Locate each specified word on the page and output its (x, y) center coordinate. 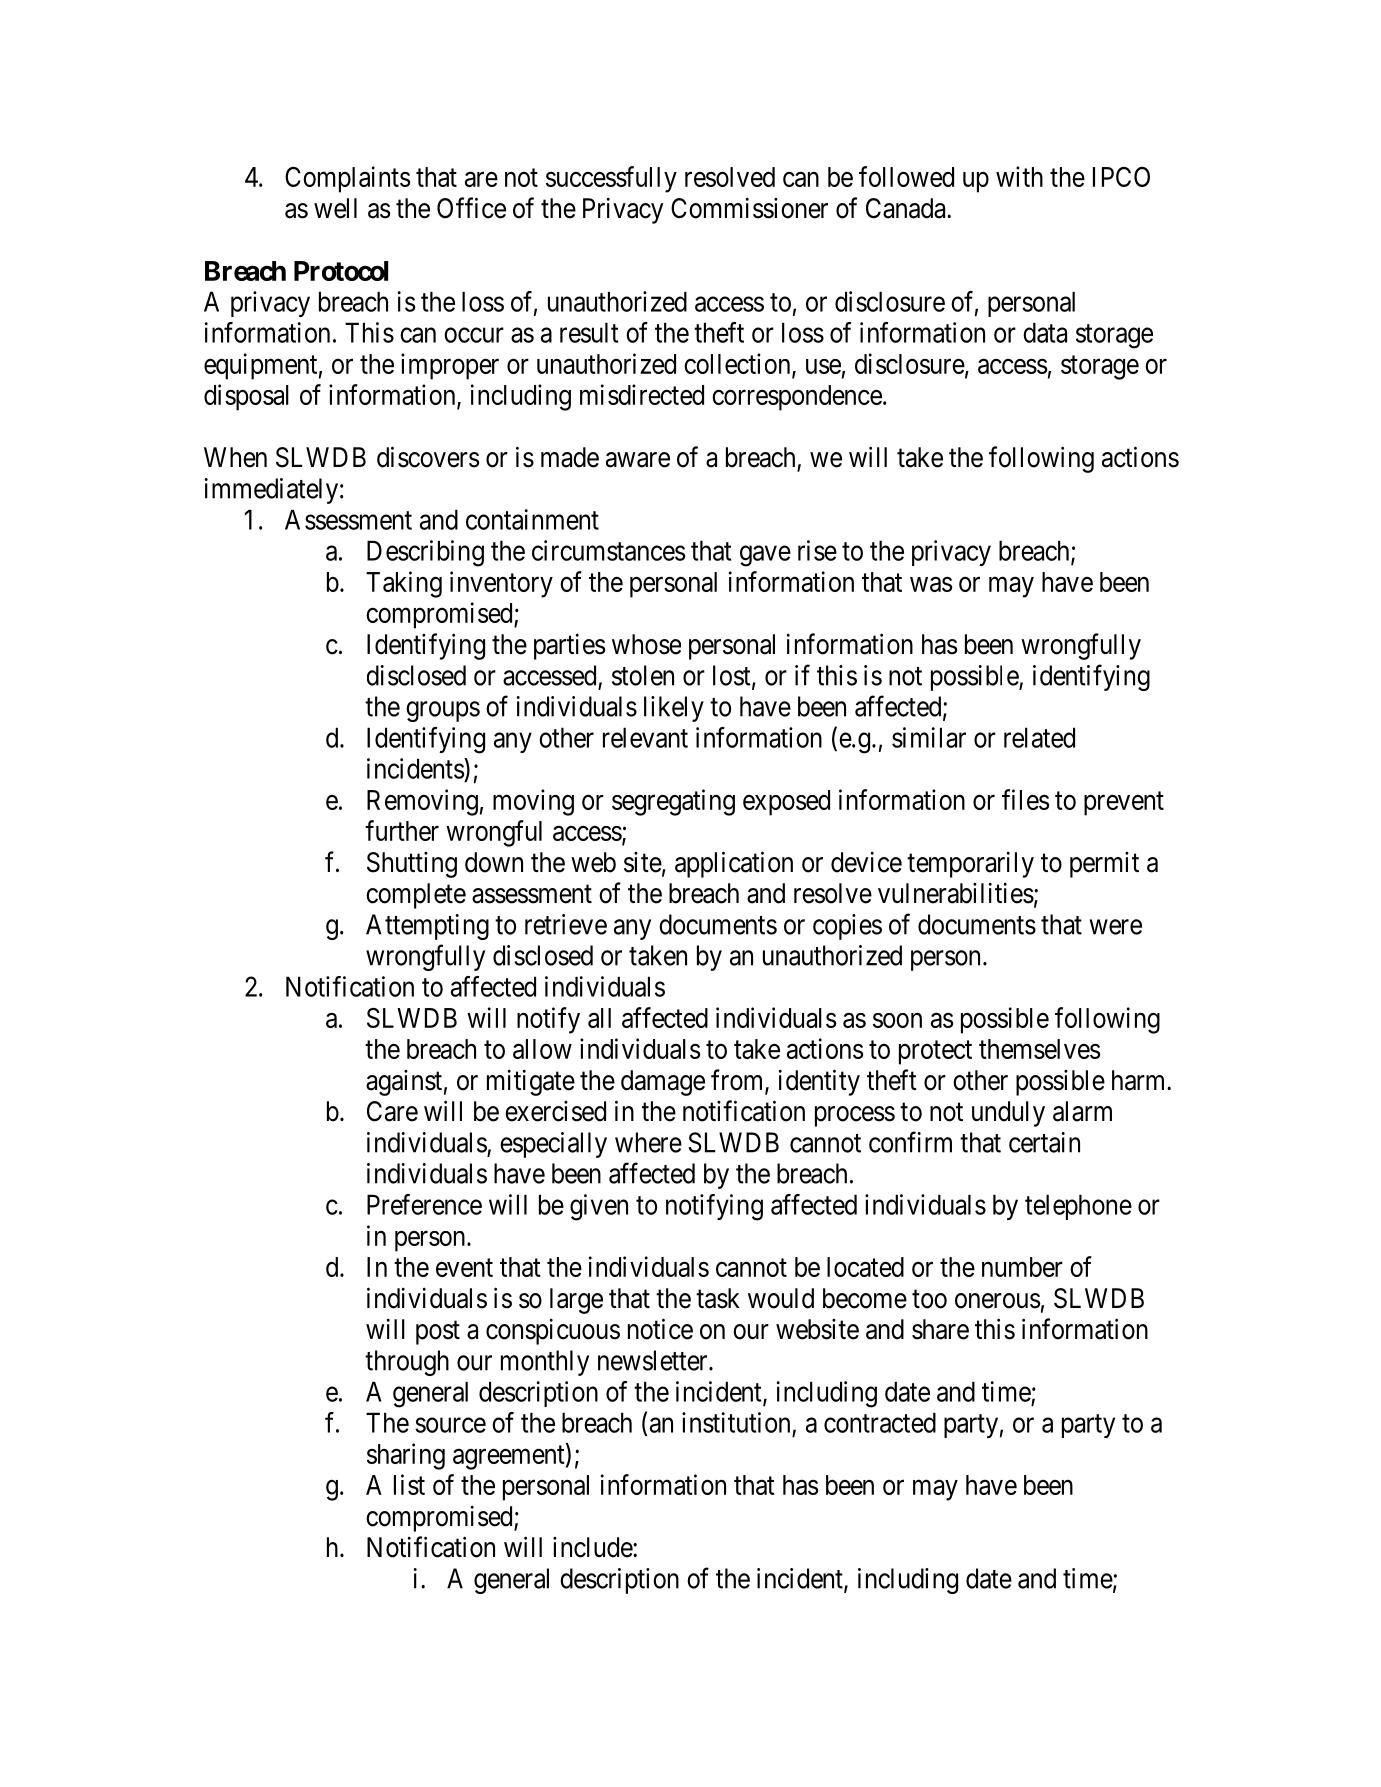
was (931, 584)
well (335, 208)
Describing (425, 553)
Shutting (412, 865)
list (409, 1484)
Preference (424, 1204)
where (648, 1142)
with (1019, 176)
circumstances (609, 550)
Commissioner (749, 208)
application (734, 864)
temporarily (970, 865)
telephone (1078, 1207)
